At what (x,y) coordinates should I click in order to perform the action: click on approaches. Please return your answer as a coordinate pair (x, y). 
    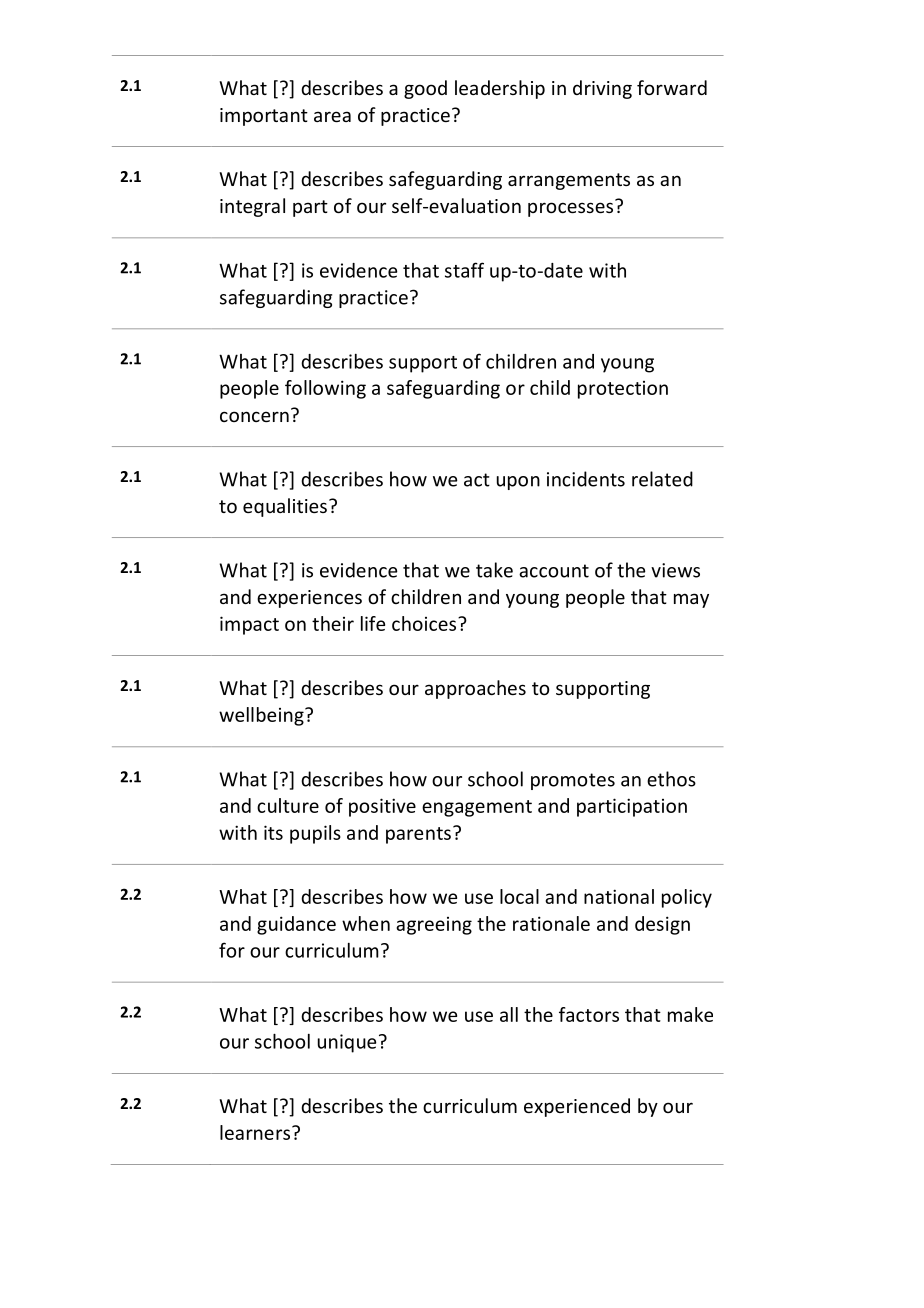
    Looking at the image, I should click on (475, 689).
